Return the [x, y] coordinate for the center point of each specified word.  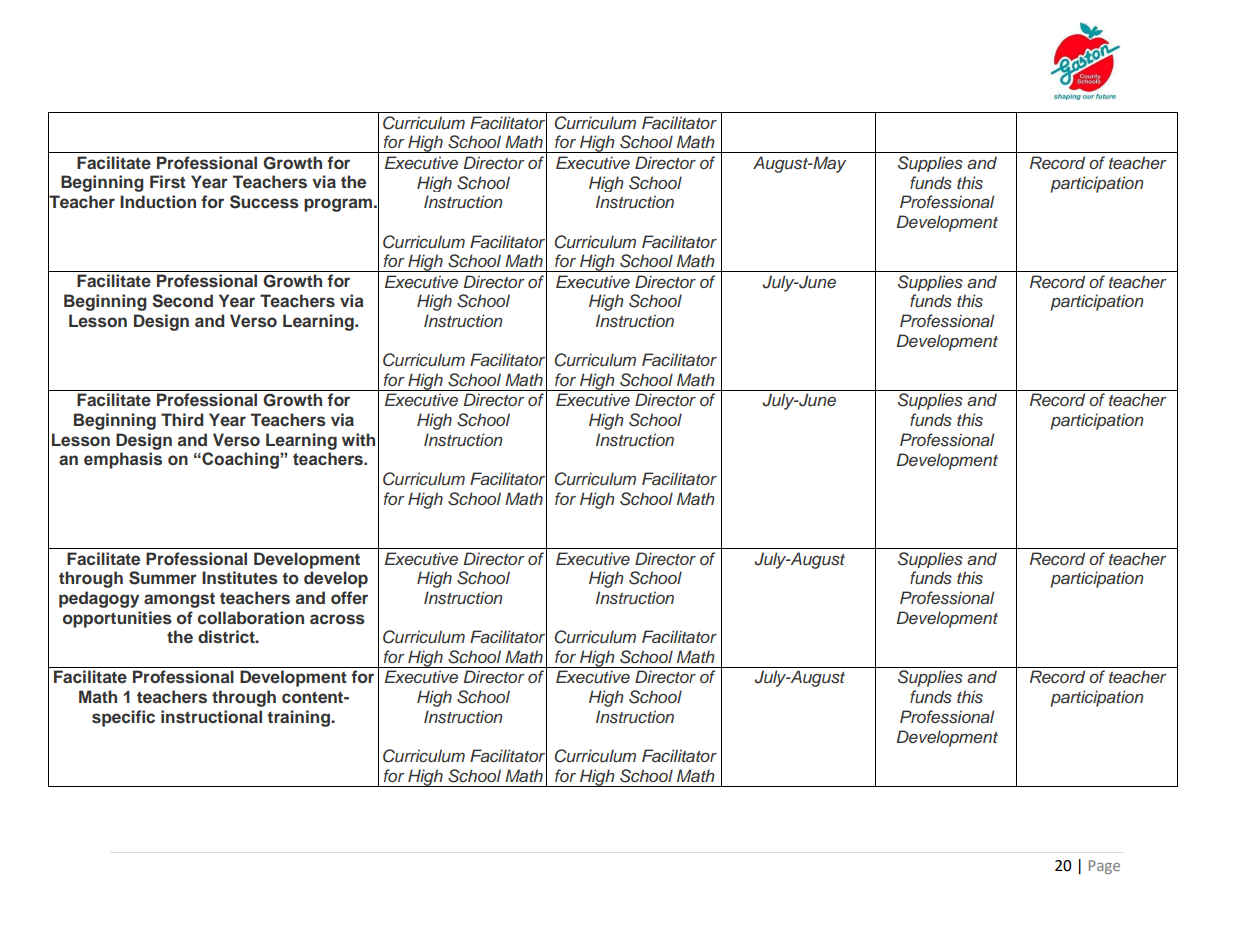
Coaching [240, 460]
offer [349, 597]
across [337, 619]
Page [1104, 867]
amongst [179, 600]
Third [182, 419]
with [358, 439]
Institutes [240, 578]
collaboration [251, 617]
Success [264, 202]
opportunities [117, 619]
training [299, 718]
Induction [158, 201]
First [168, 182]
